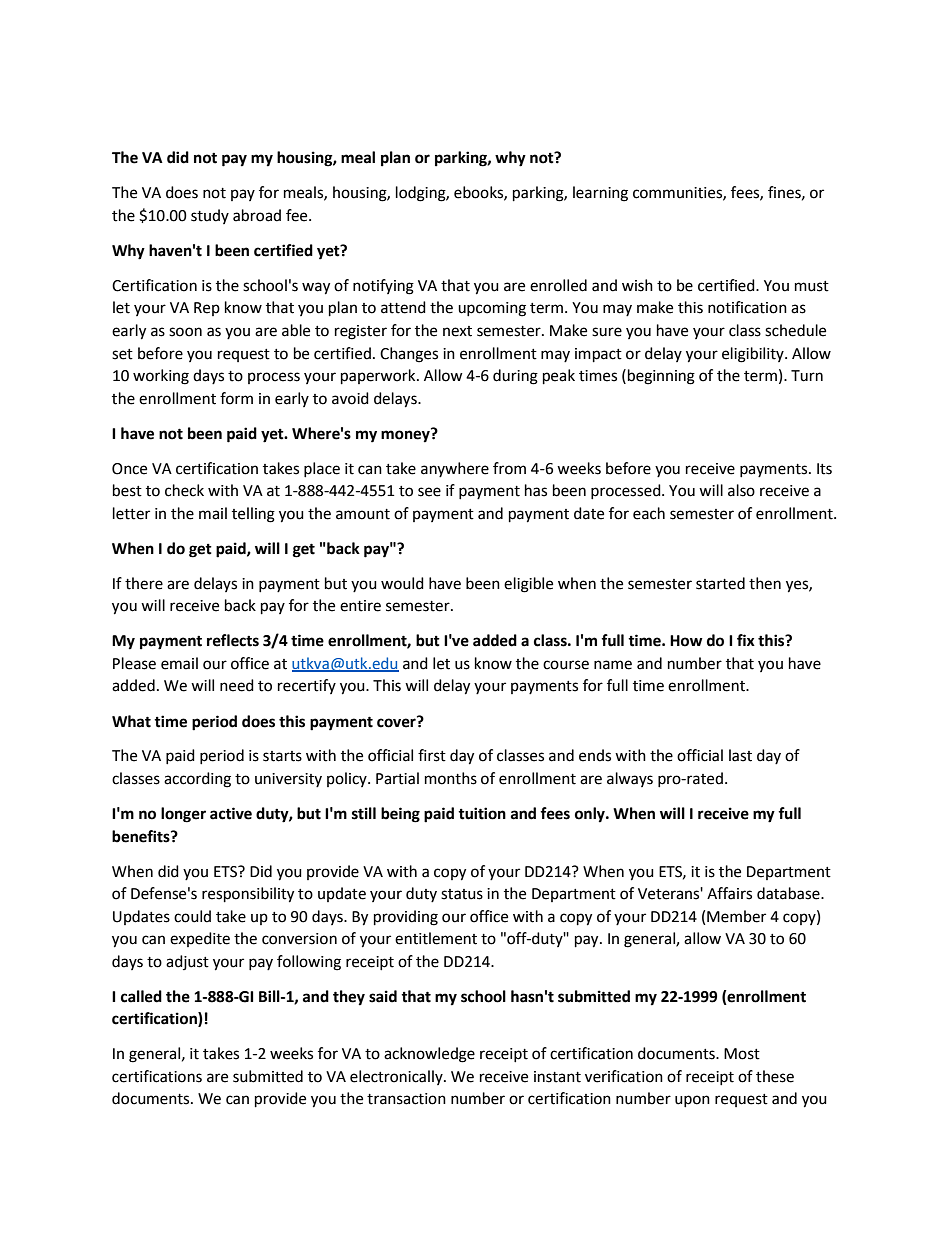 This image has width=952, height=1233. I want to click on called, so click(141, 996).
